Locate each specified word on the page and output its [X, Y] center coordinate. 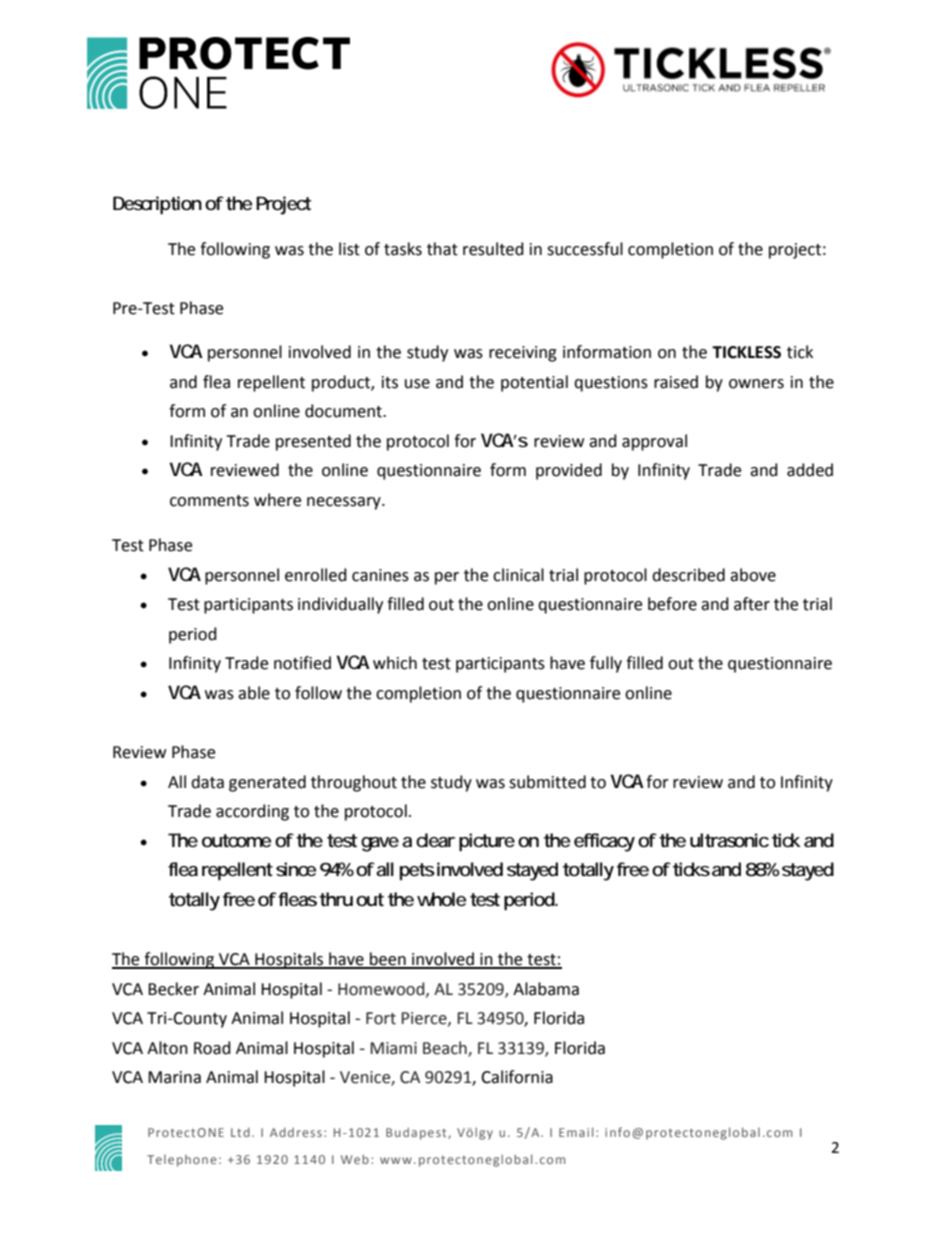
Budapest [417, 1133]
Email [576, 1132]
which [395, 663]
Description [157, 205]
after [752, 604]
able [254, 693]
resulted [493, 249]
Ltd [240, 1132]
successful [585, 249]
